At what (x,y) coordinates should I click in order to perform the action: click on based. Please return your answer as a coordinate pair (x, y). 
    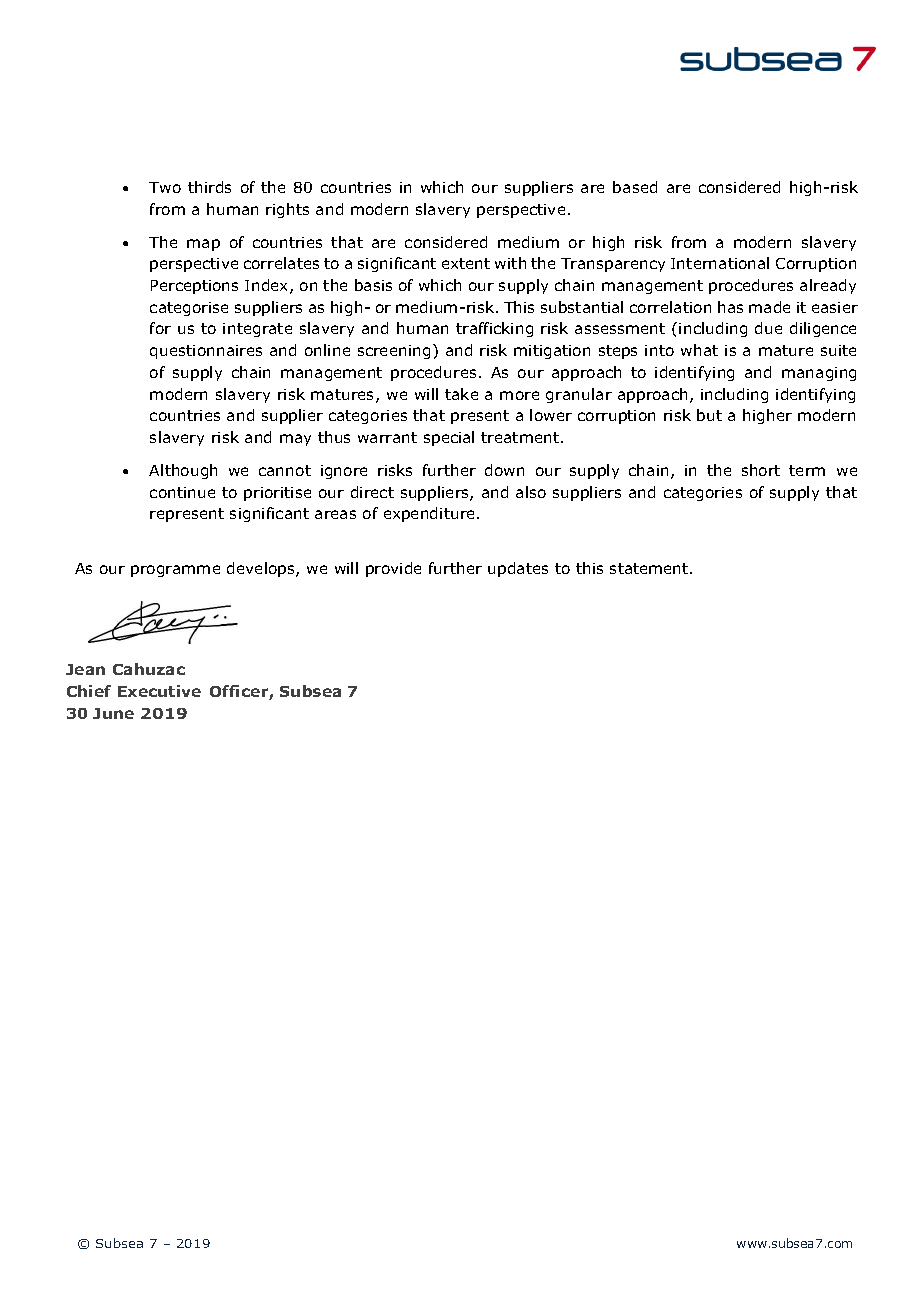
    Looking at the image, I should click on (635, 187).
